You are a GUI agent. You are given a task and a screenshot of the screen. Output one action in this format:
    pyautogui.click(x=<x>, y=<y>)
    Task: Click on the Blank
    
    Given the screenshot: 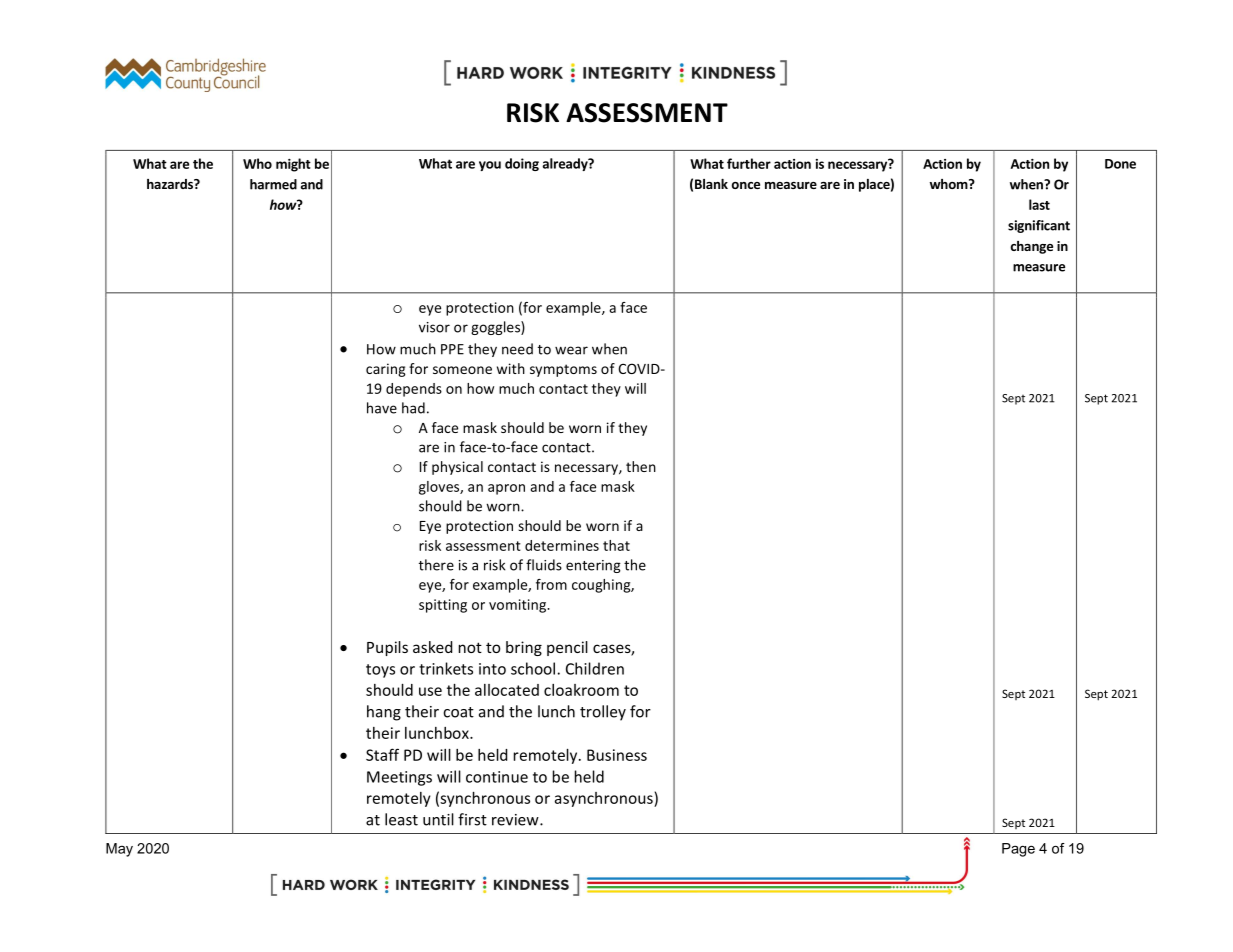 What is the action you would take?
    pyautogui.click(x=711, y=184)
